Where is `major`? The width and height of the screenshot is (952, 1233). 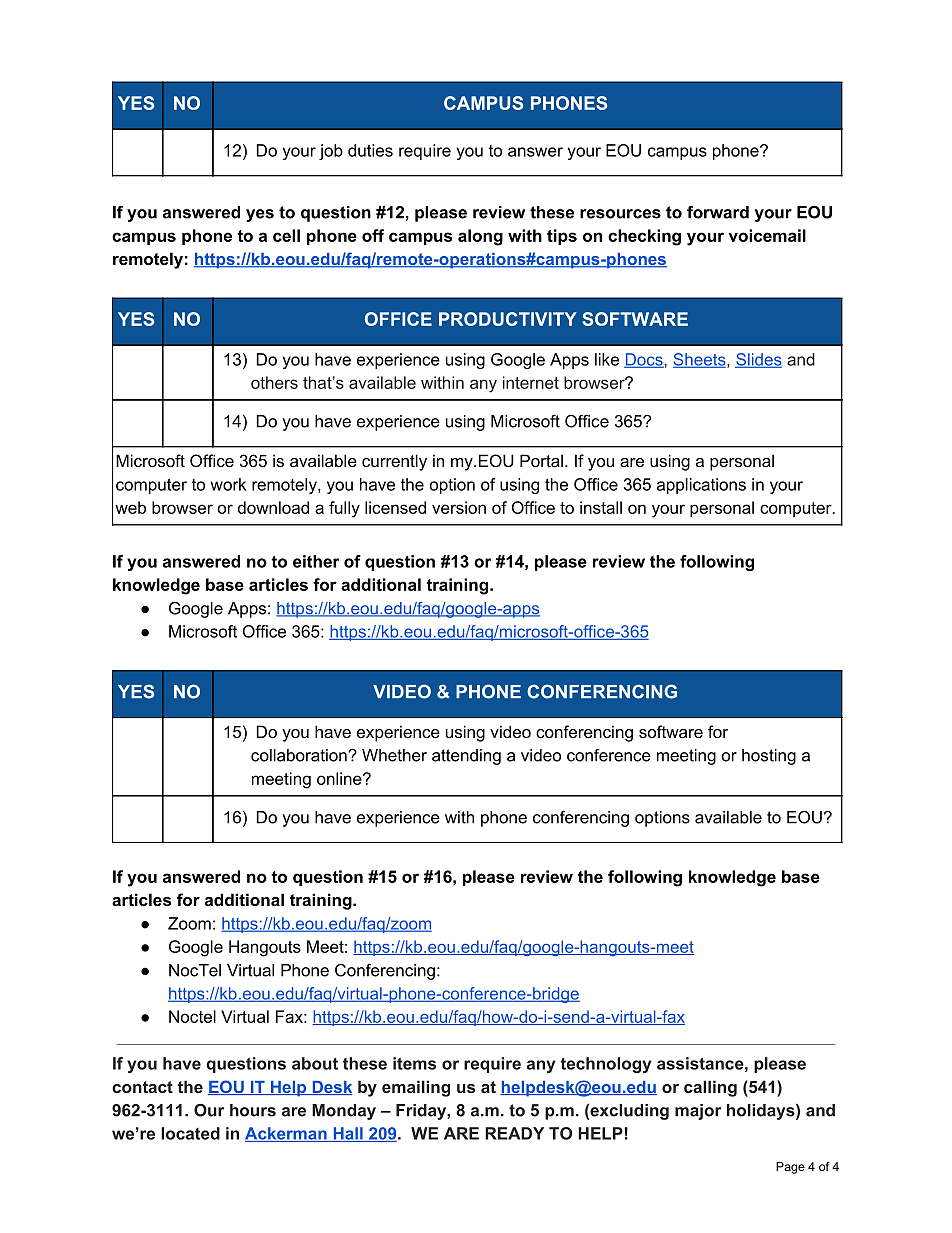 major is located at coordinates (698, 1112).
